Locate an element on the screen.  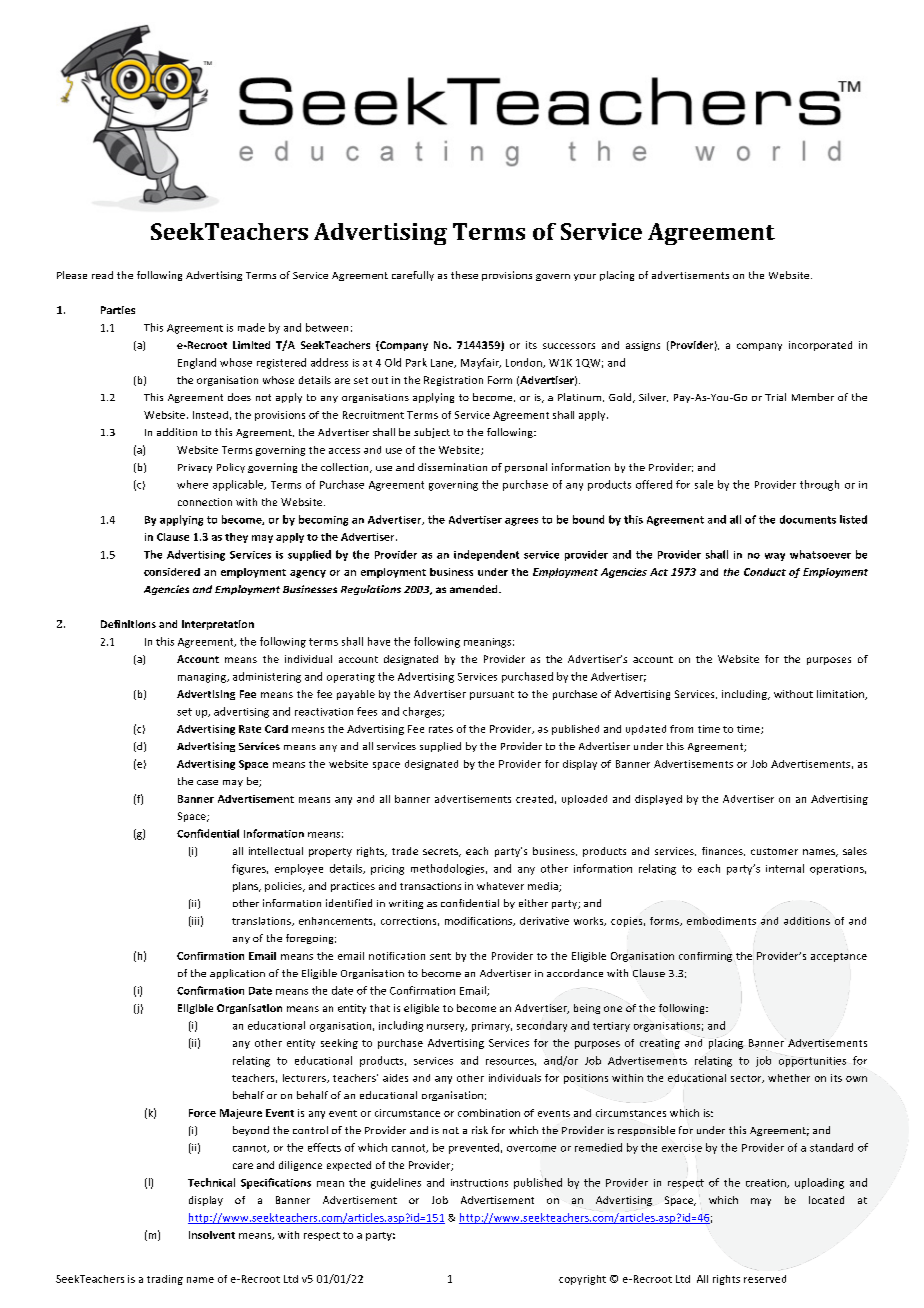
trading is located at coordinates (165, 1280).
